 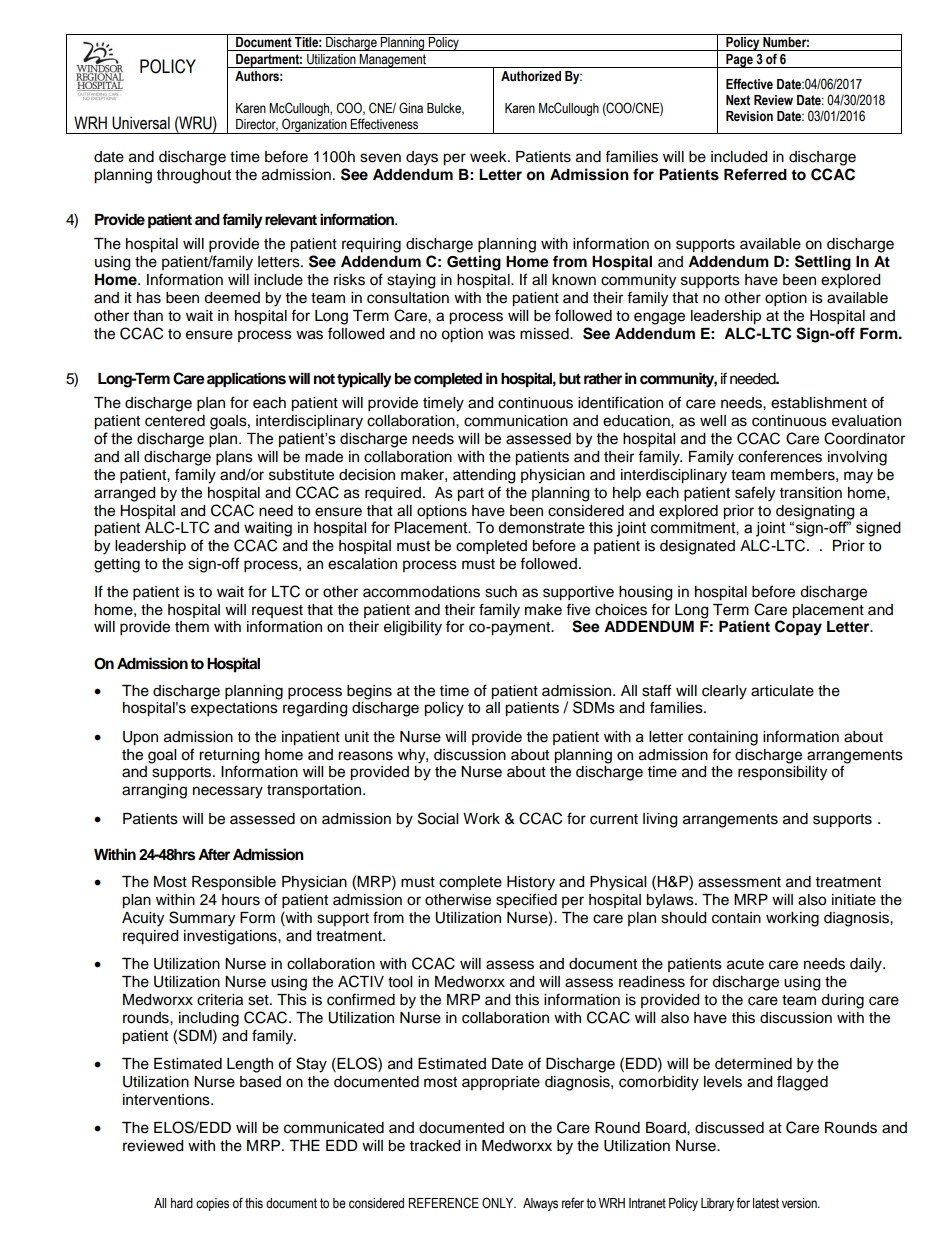 I want to click on Revision, so click(x=749, y=116).
